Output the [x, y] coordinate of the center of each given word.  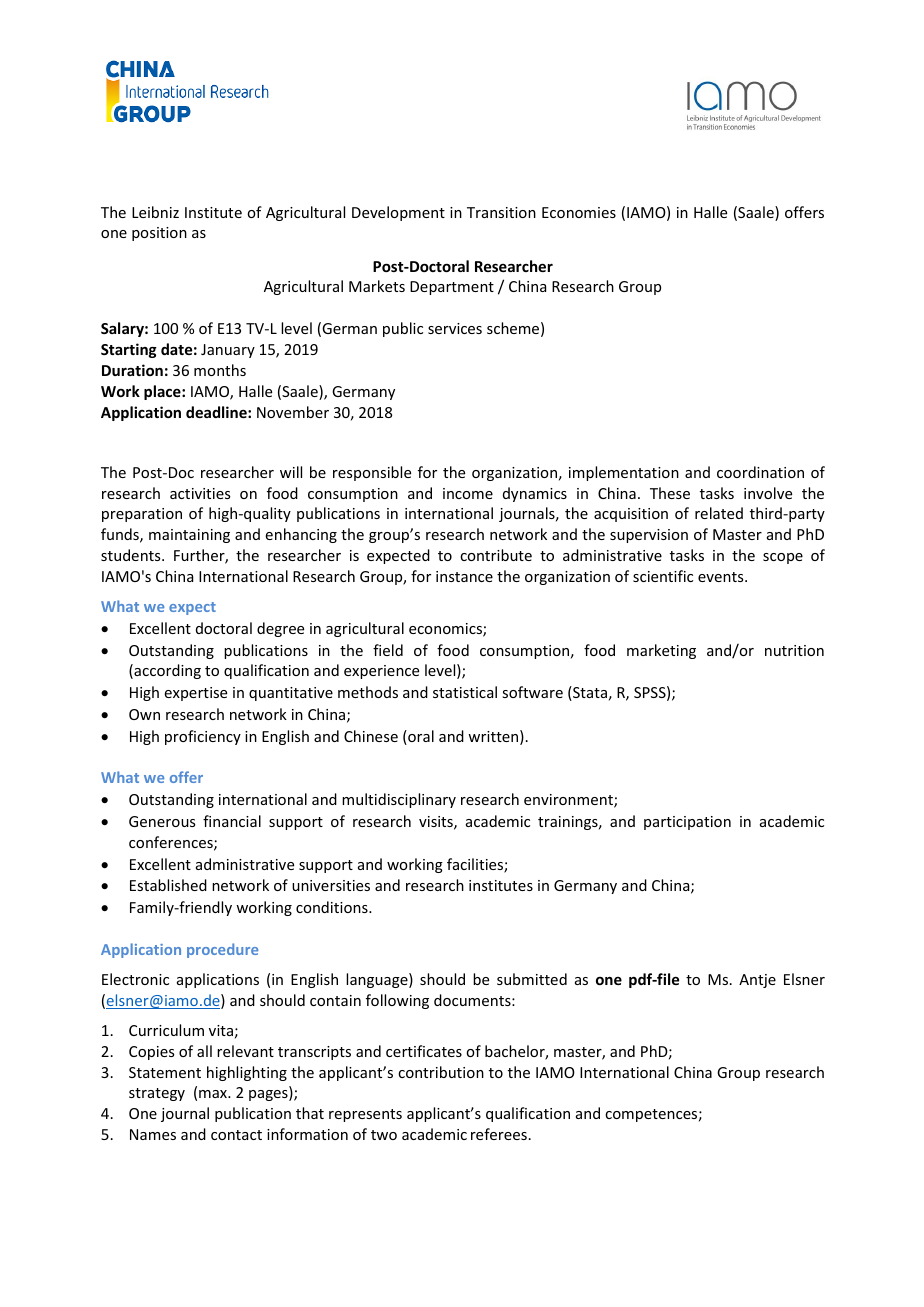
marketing [661, 651]
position [159, 234]
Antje [757, 981]
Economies [579, 212]
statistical [465, 692]
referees [499, 1134]
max [214, 1094]
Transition [501, 212]
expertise [195, 694]
